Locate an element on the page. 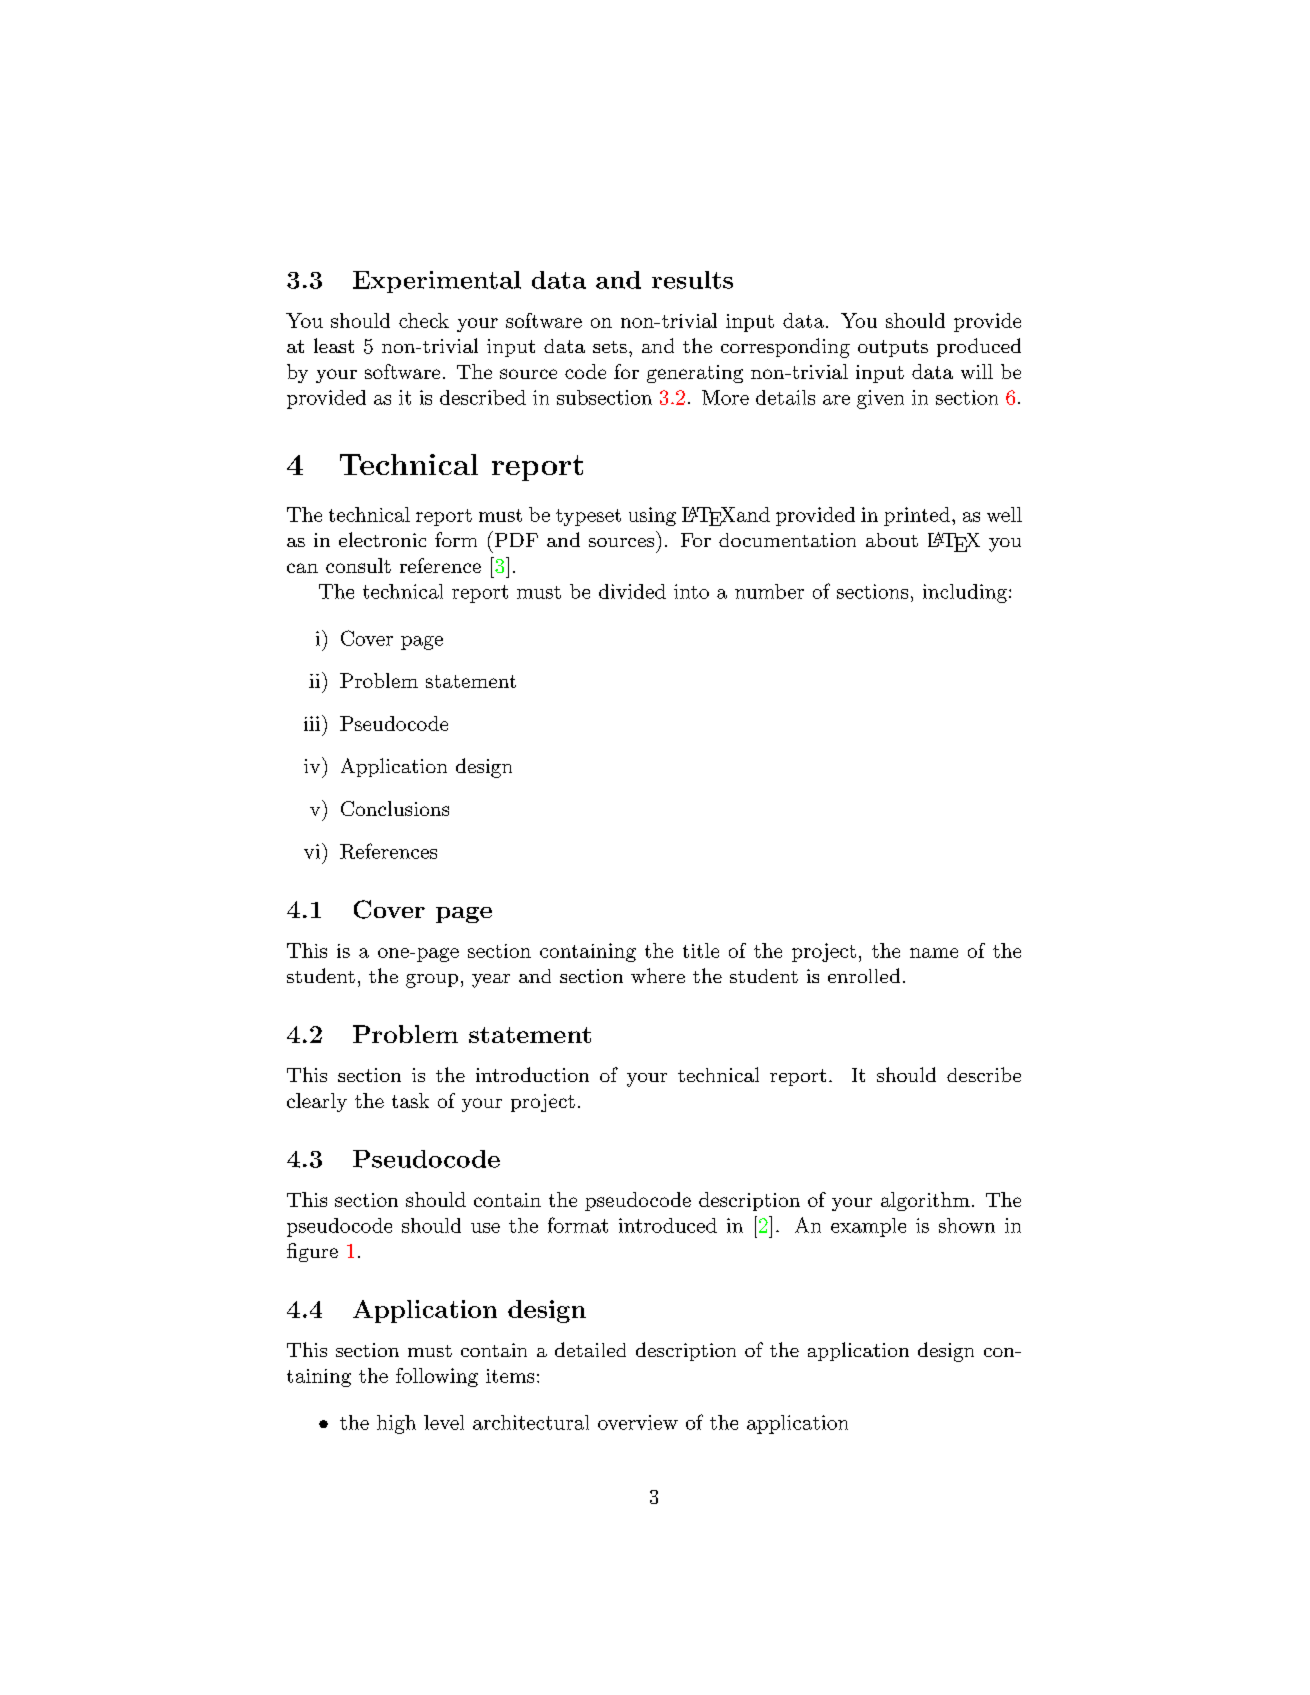 Image resolution: width=1310 pixels, height=1695 pixels. Conclusions is located at coordinates (395, 808).
